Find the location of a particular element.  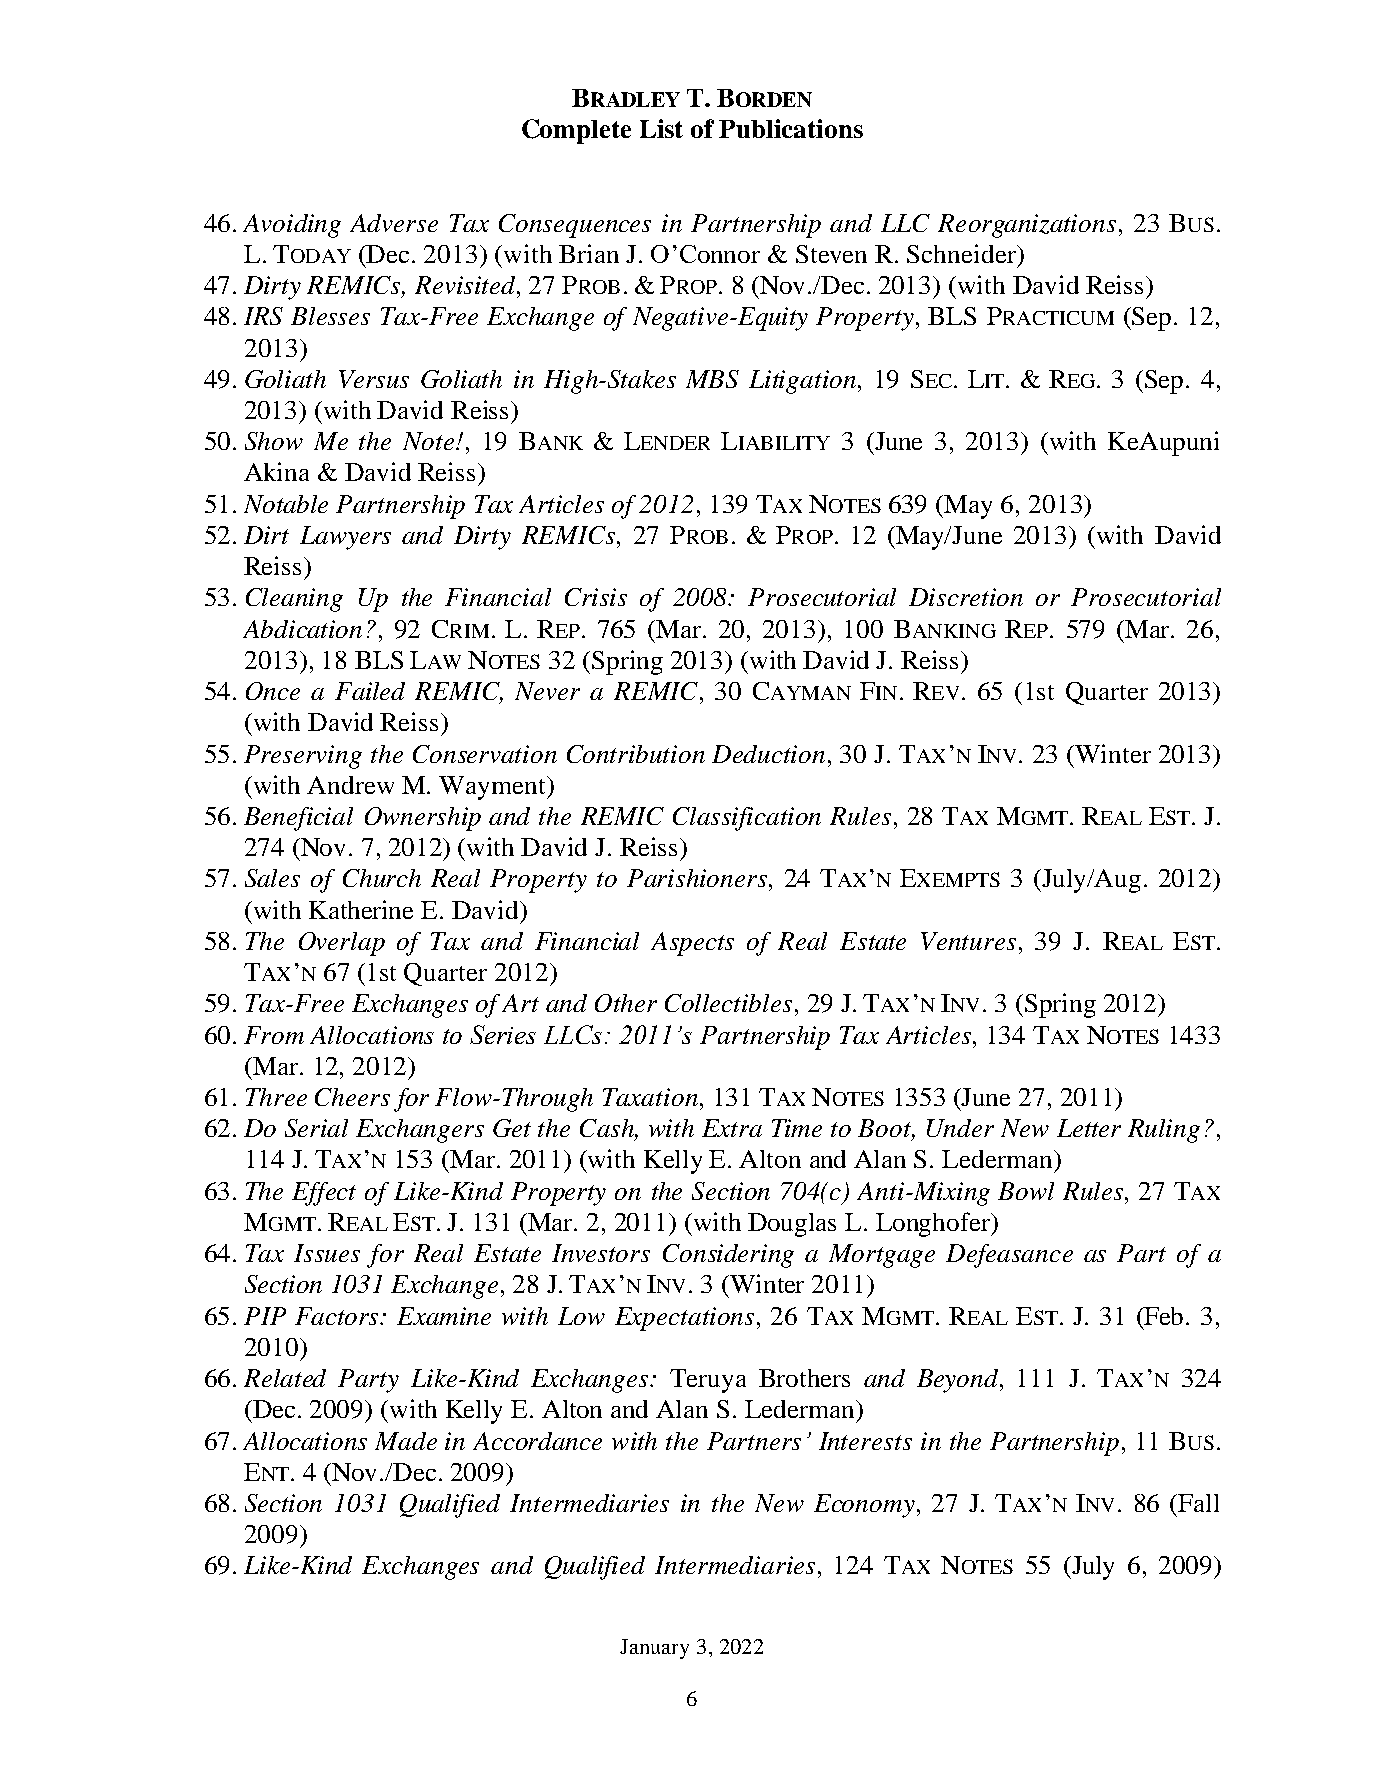

Parishioners is located at coordinates (697, 878).
